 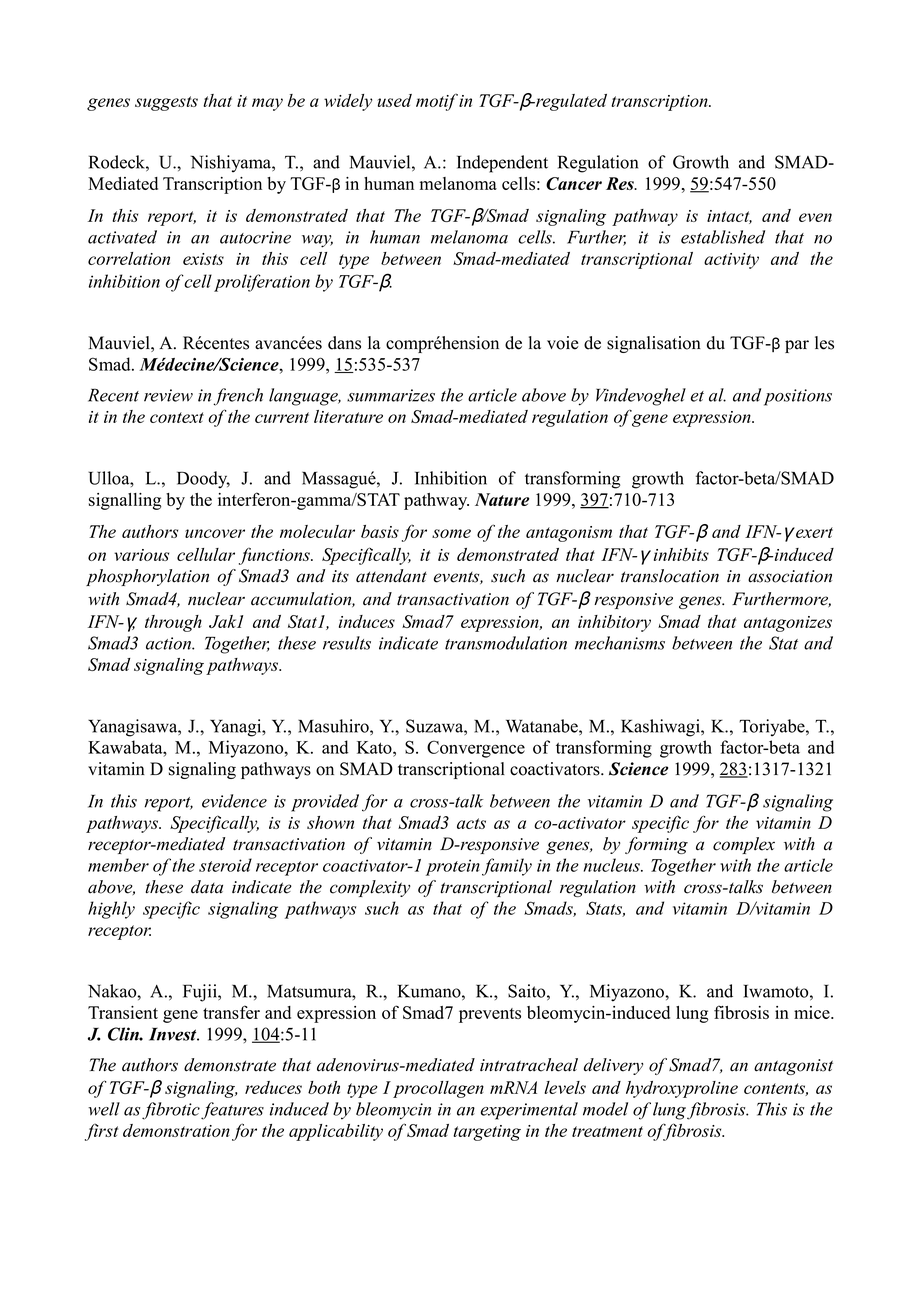 What do you see at coordinates (613, 865) in the screenshot?
I see `nucleus` at bounding box center [613, 865].
